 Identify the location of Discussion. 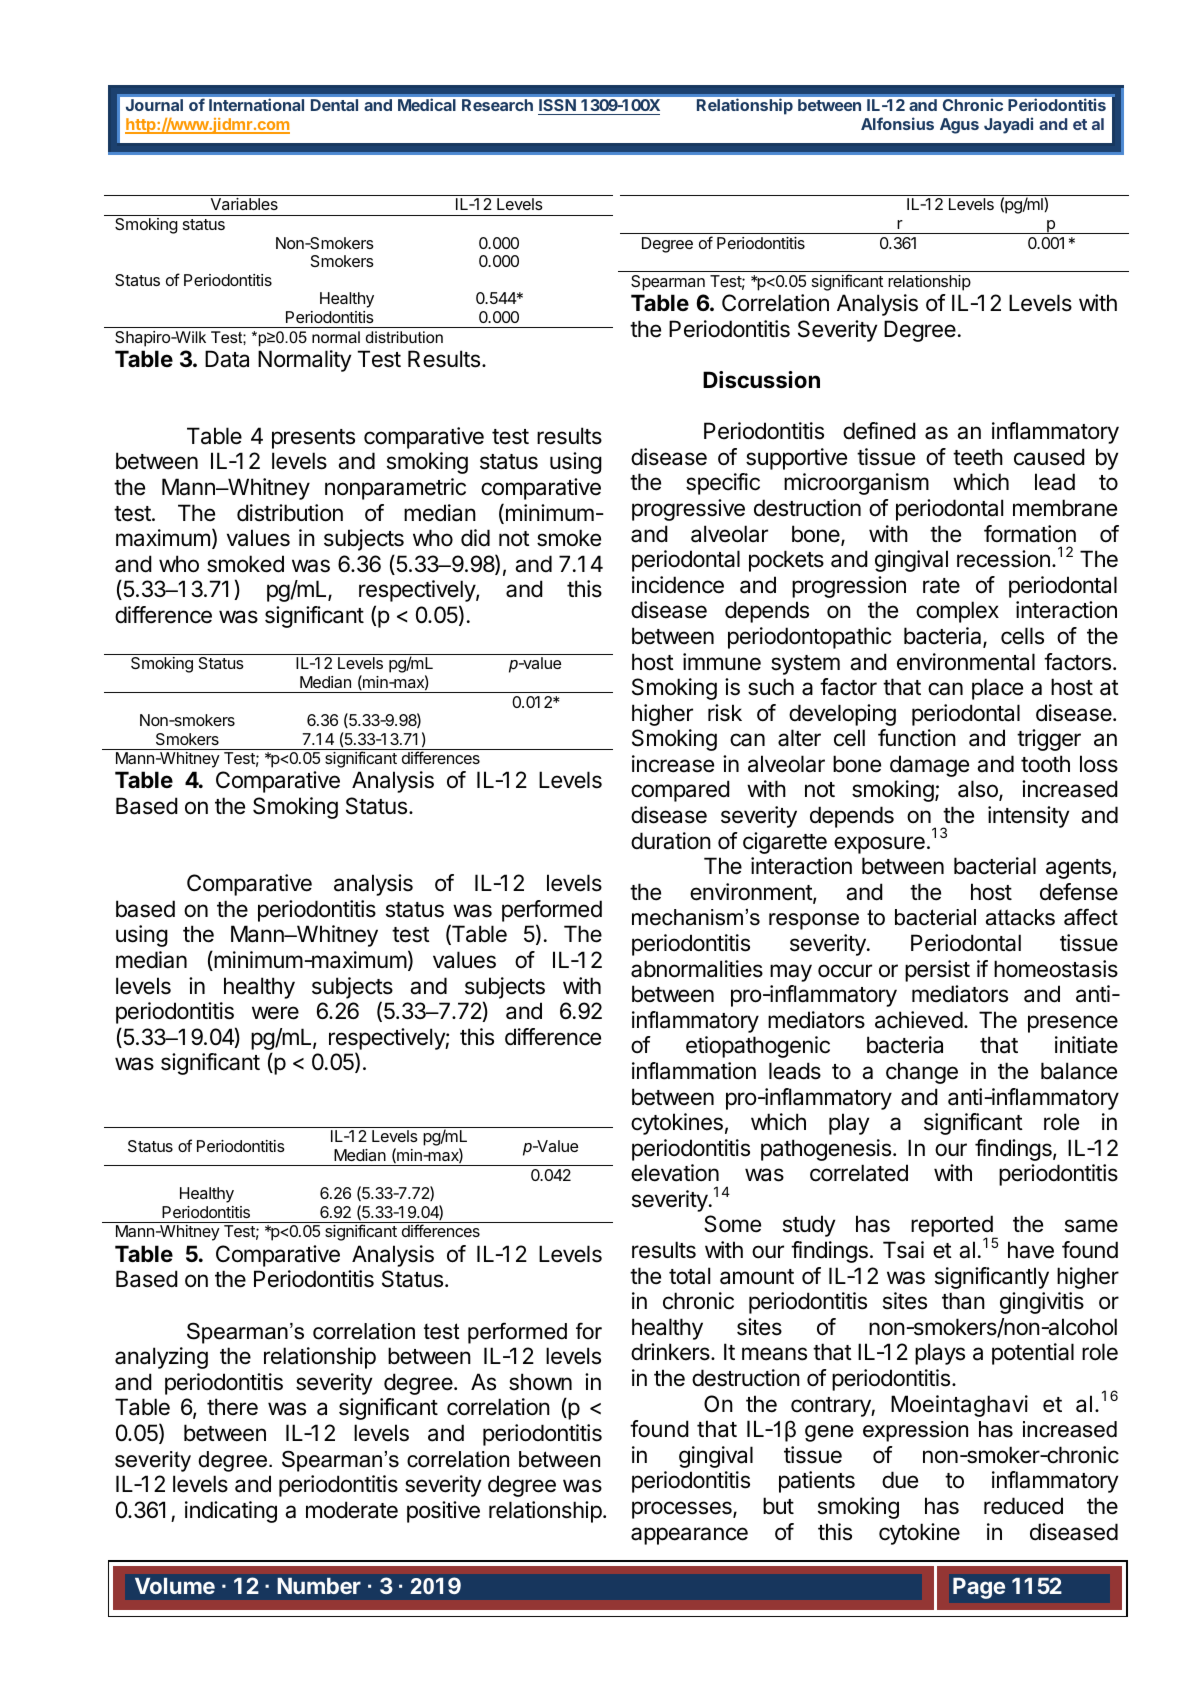
(761, 380).
